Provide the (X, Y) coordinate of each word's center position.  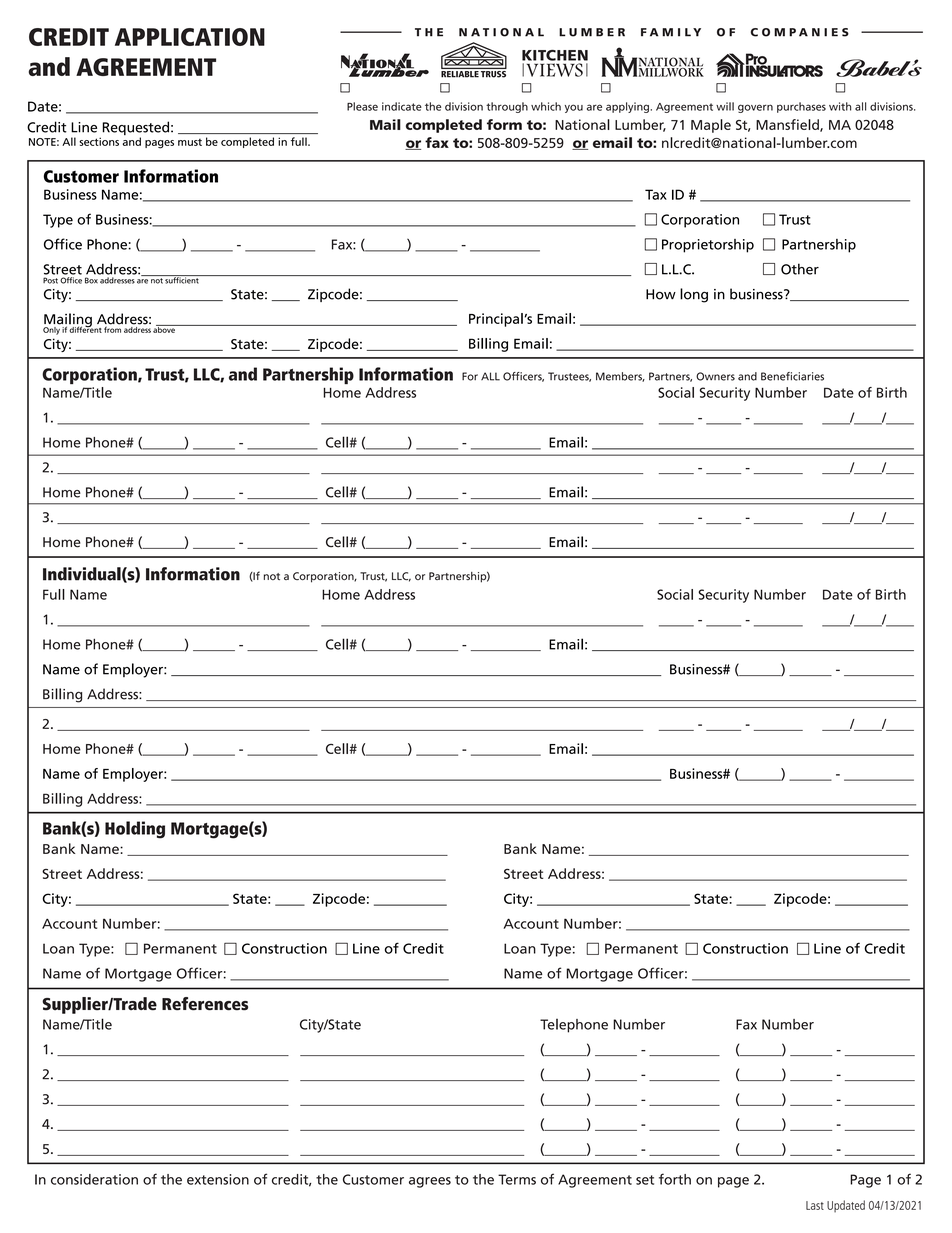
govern (755, 108)
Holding (135, 830)
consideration (94, 1179)
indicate (402, 106)
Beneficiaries (792, 376)
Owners (715, 376)
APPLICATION (190, 37)
